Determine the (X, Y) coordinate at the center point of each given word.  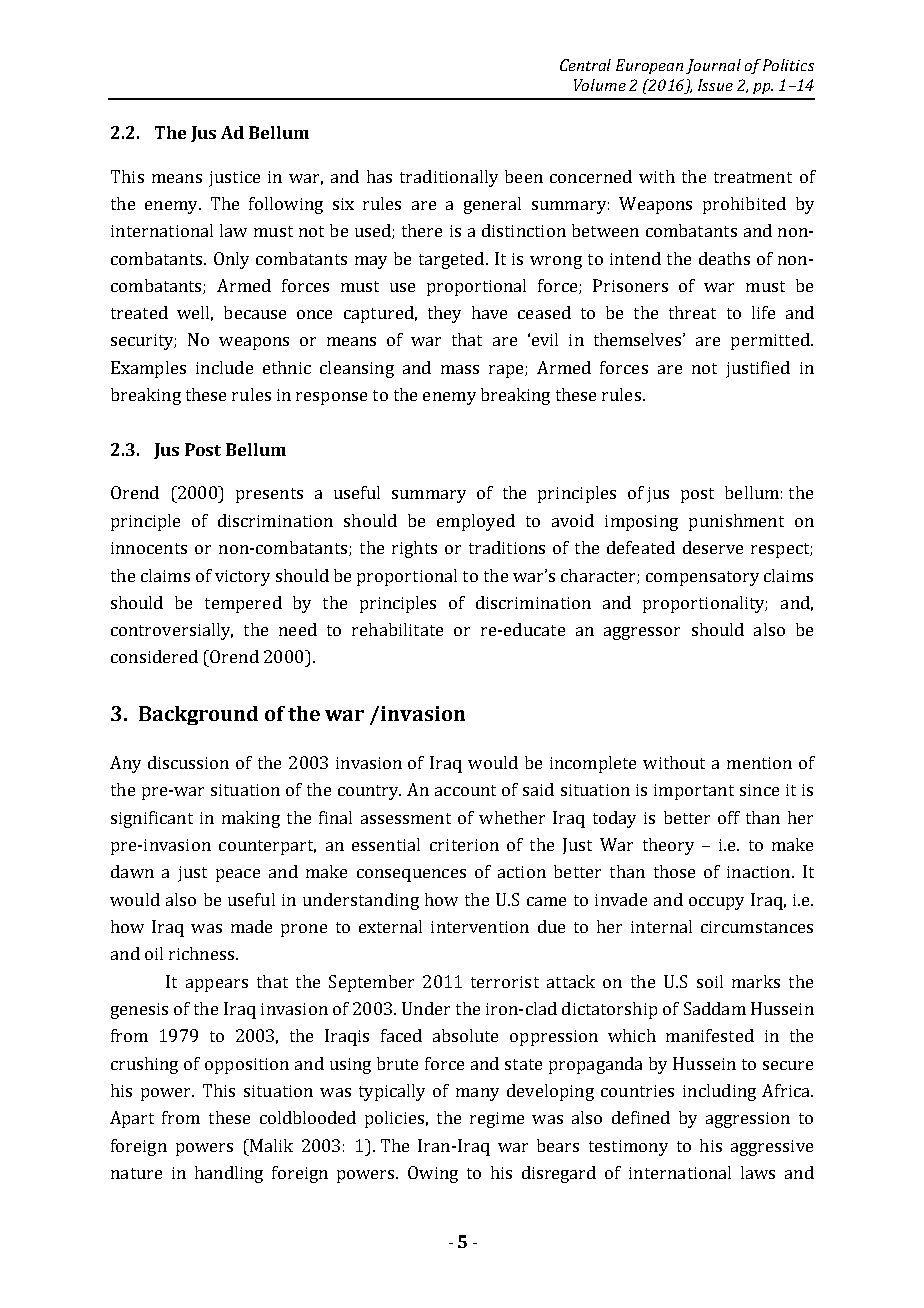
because (255, 312)
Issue (715, 85)
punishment (736, 522)
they (444, 314)
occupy (716, 903)
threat (692, 312)
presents (269, 495)
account (465, 790)
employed (476, 522)
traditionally (449, 178)
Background (198, 715)
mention (759, 763)
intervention (480, 927)
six (343, 204)
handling (229, 1174)
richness (203, 953)
